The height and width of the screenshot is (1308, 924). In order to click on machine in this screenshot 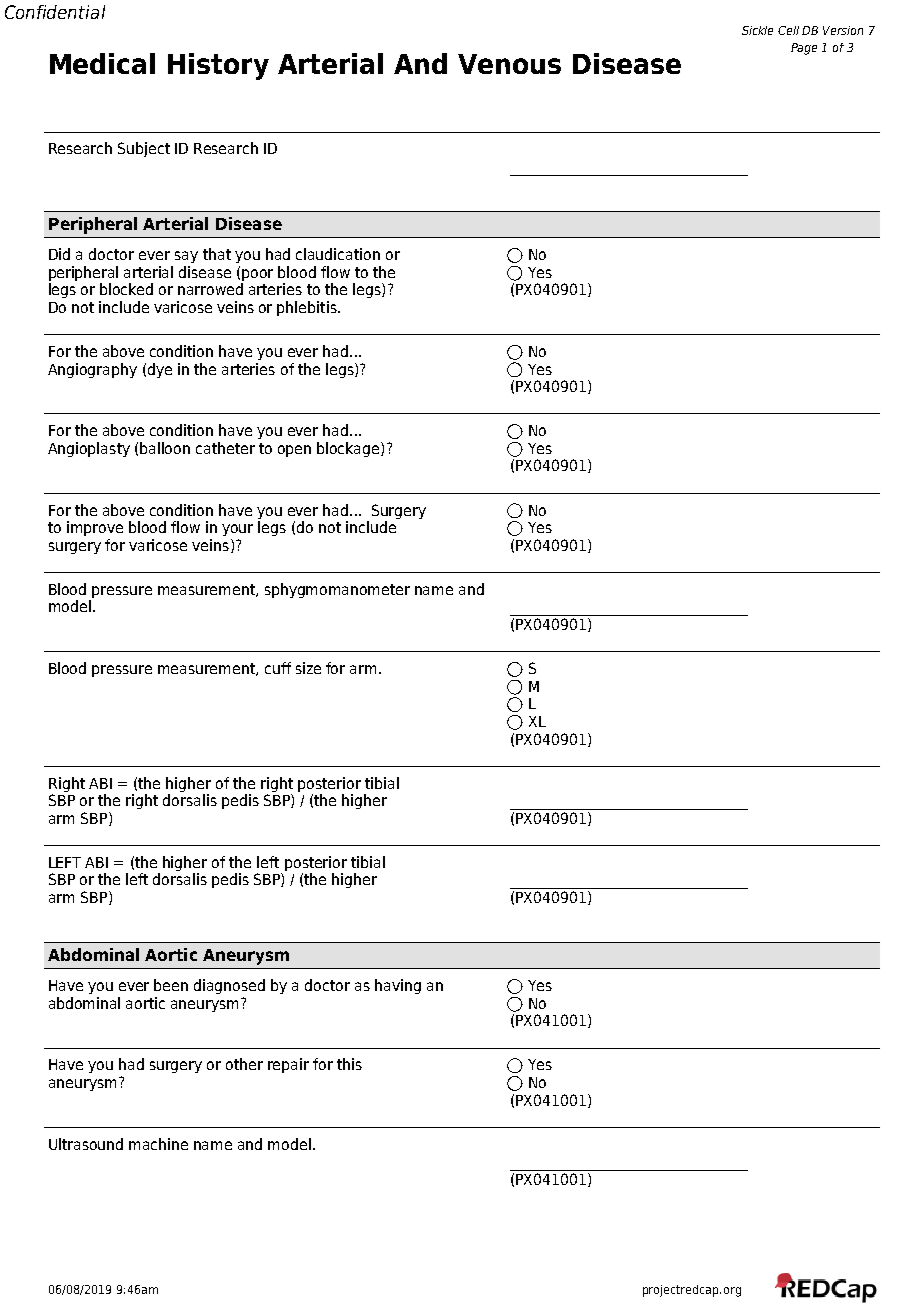, I will do `click(158, 1144)`.
